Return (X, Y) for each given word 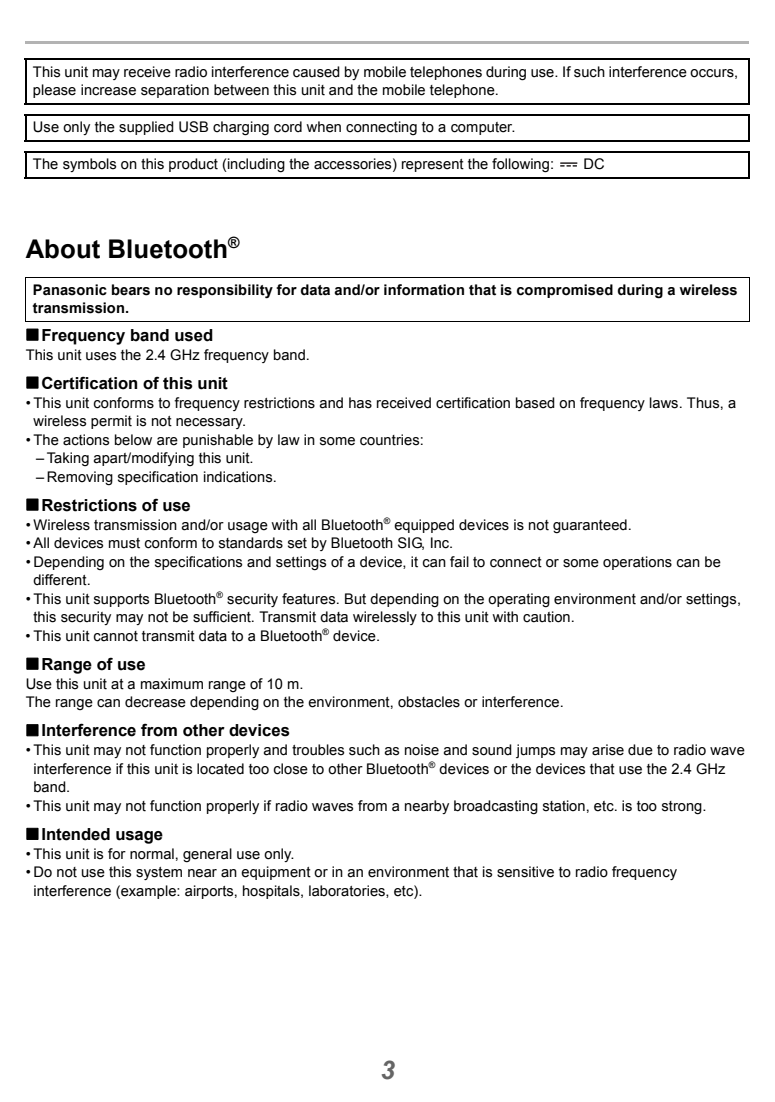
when (323, 127)
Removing (80, 478)
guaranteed (590, 526)
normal (152, 854)
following (520, 165)
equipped (424, 526)
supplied (146, 128)
